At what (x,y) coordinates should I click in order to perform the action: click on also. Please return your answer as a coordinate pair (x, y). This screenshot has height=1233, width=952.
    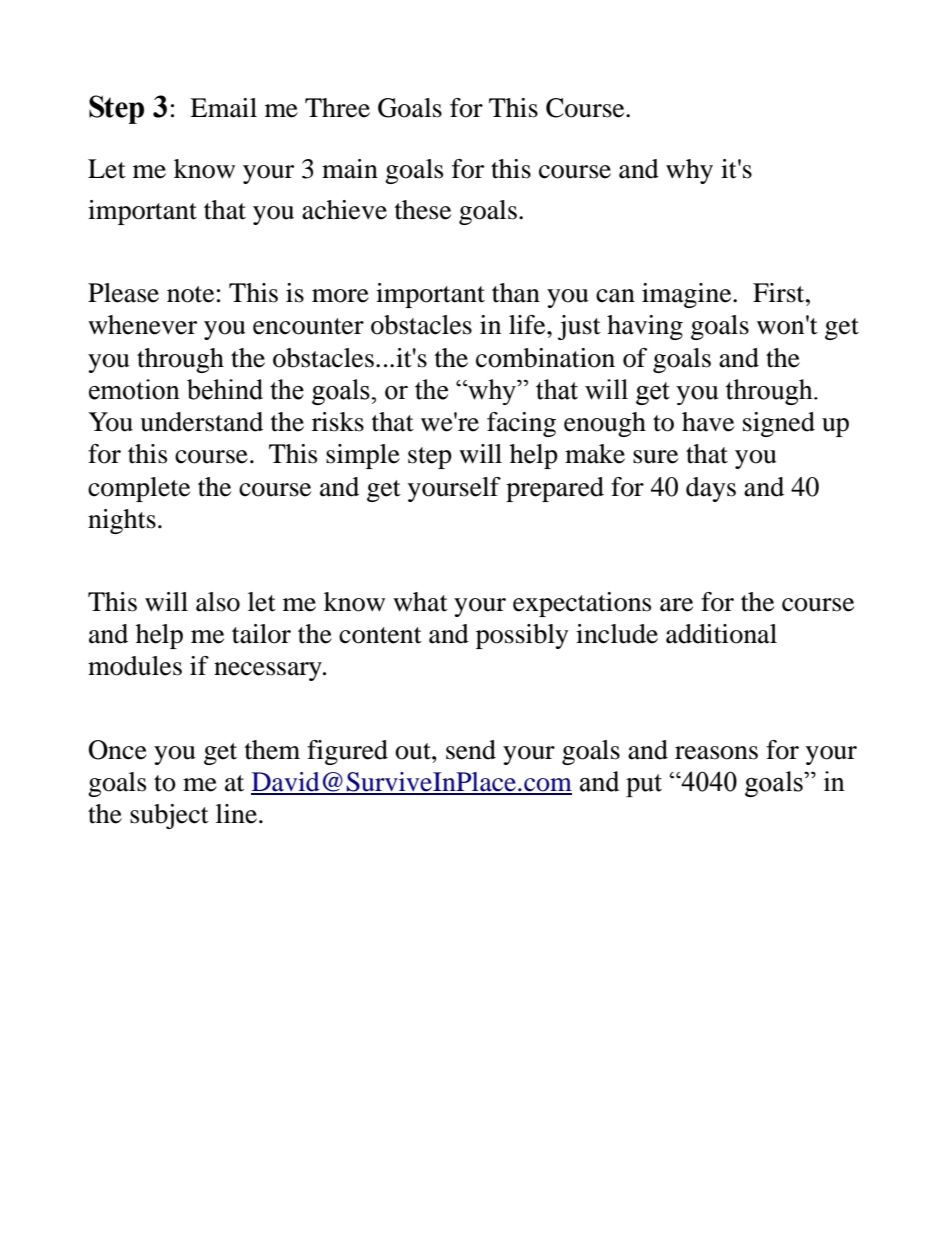
    Looking at the image, I should click on (218, 602).
